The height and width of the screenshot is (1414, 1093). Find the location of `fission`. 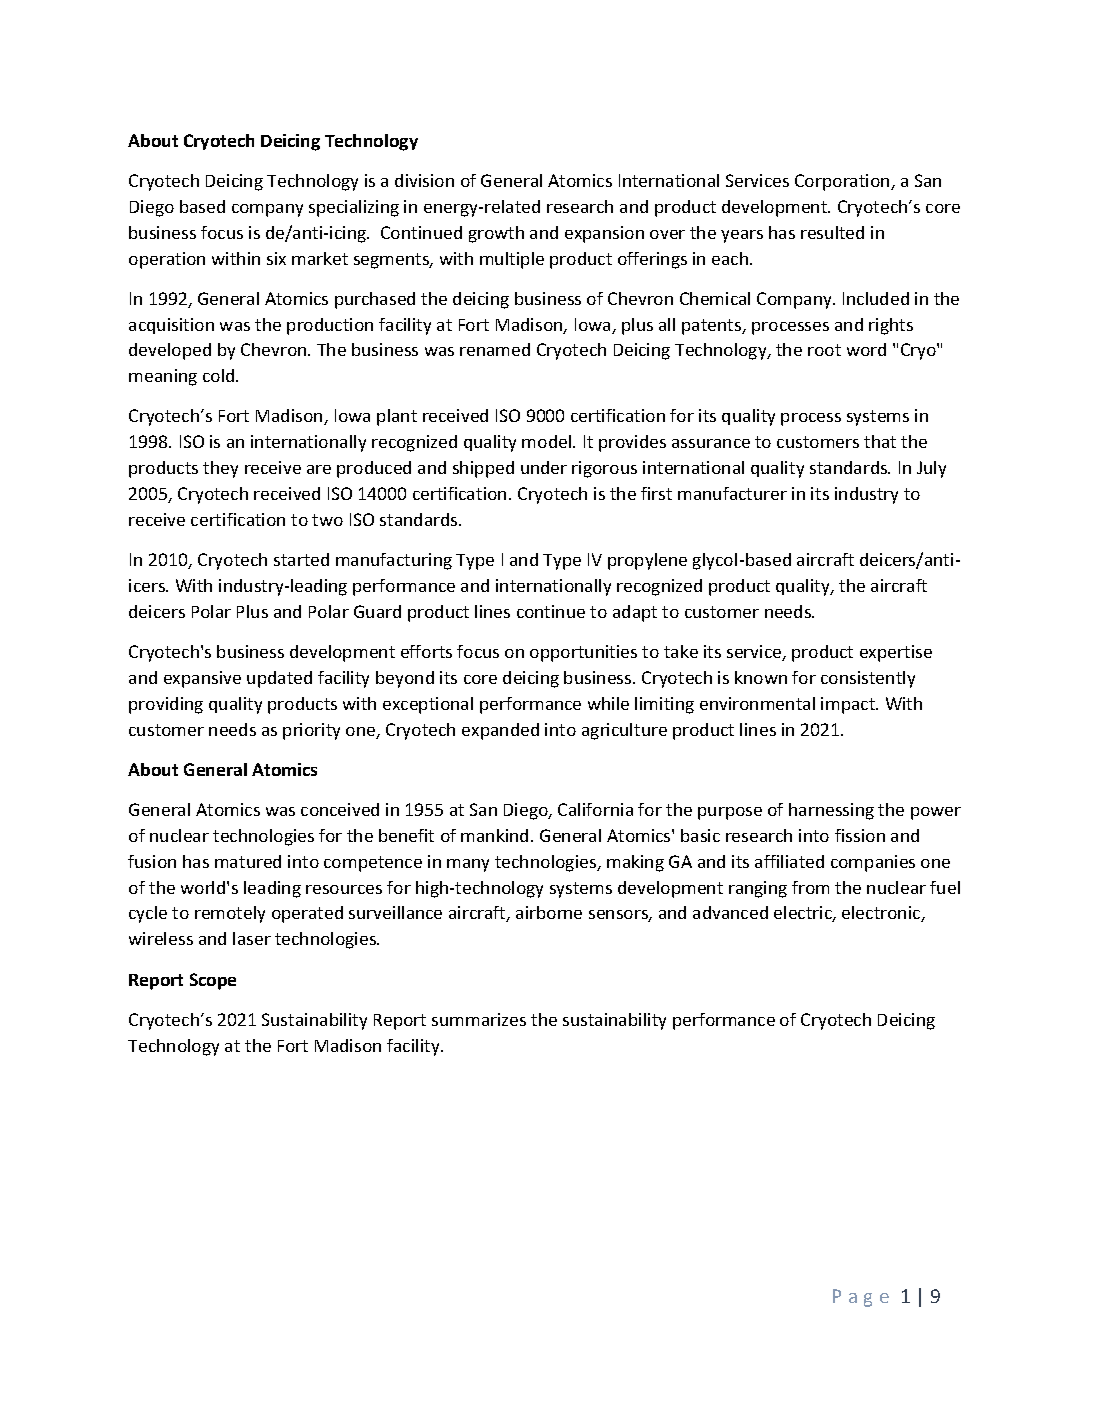

fission is located at coordinates (860, 835).
